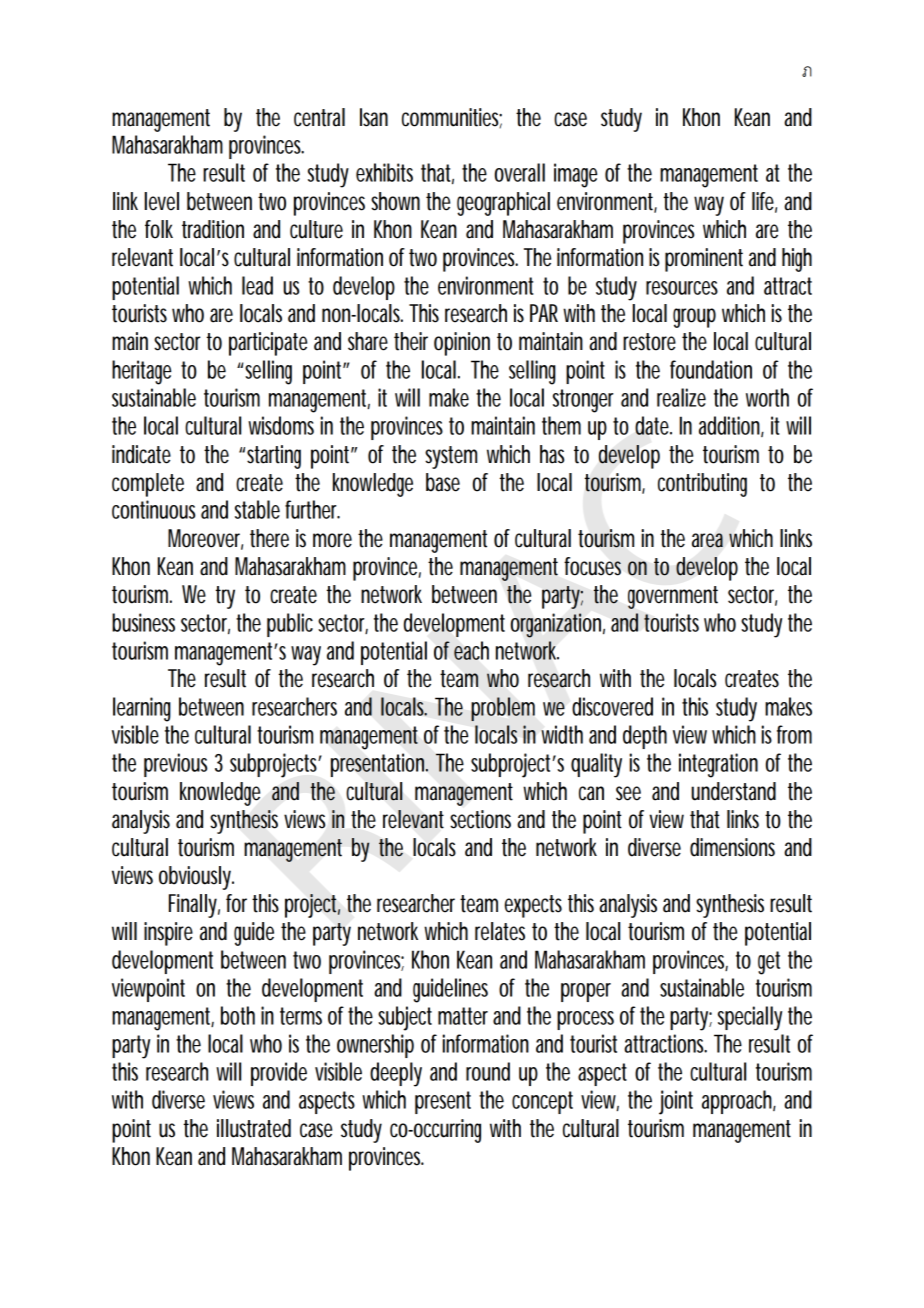  Describe the element at coordinates (732, 847) in the screenshot. I see `dimensions` at that location.
